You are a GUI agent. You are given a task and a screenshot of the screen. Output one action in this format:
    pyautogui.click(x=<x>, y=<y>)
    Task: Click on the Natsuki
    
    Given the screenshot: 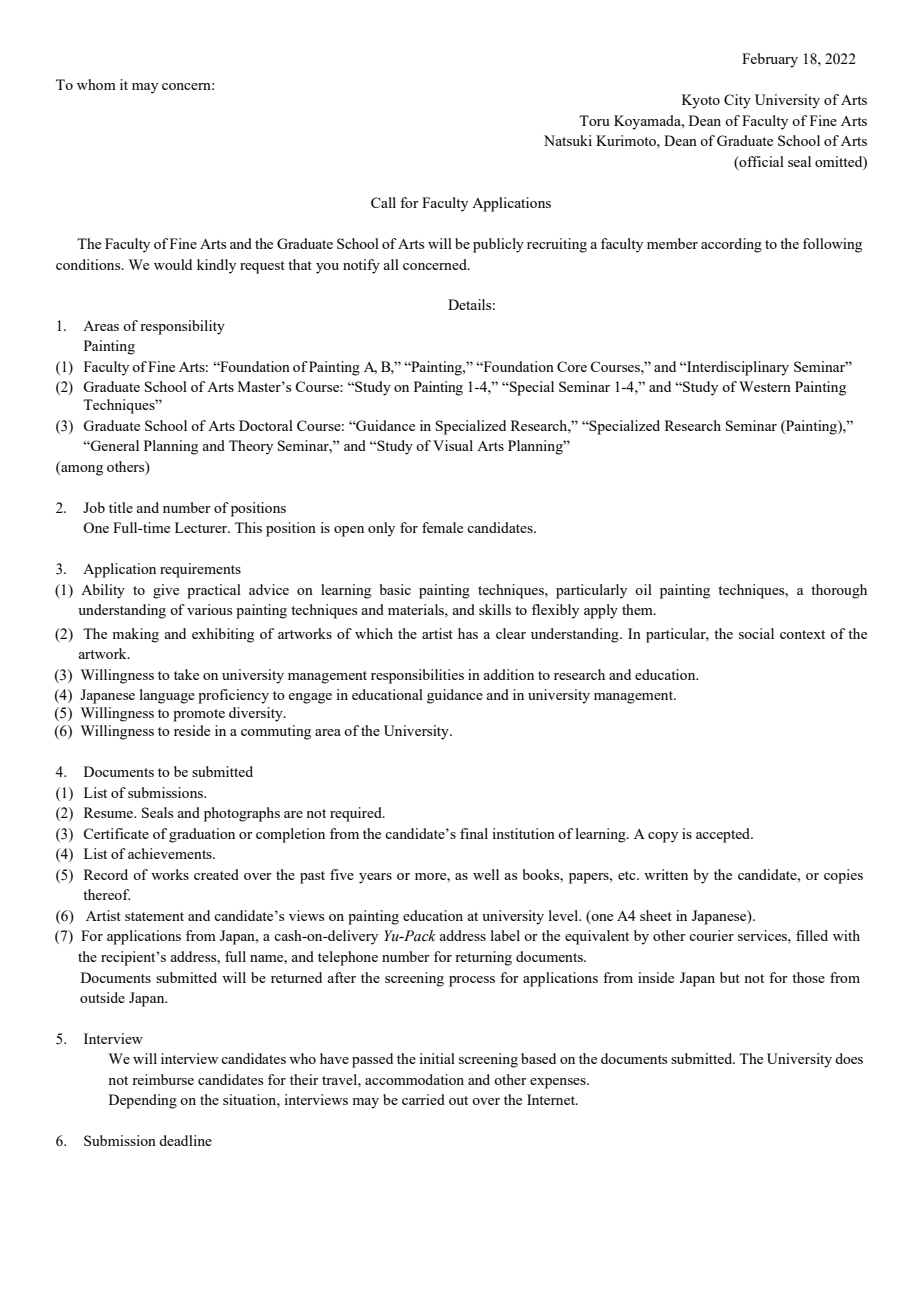 What is the action you would take?
    pyautogui.click(x=568, y=140)
